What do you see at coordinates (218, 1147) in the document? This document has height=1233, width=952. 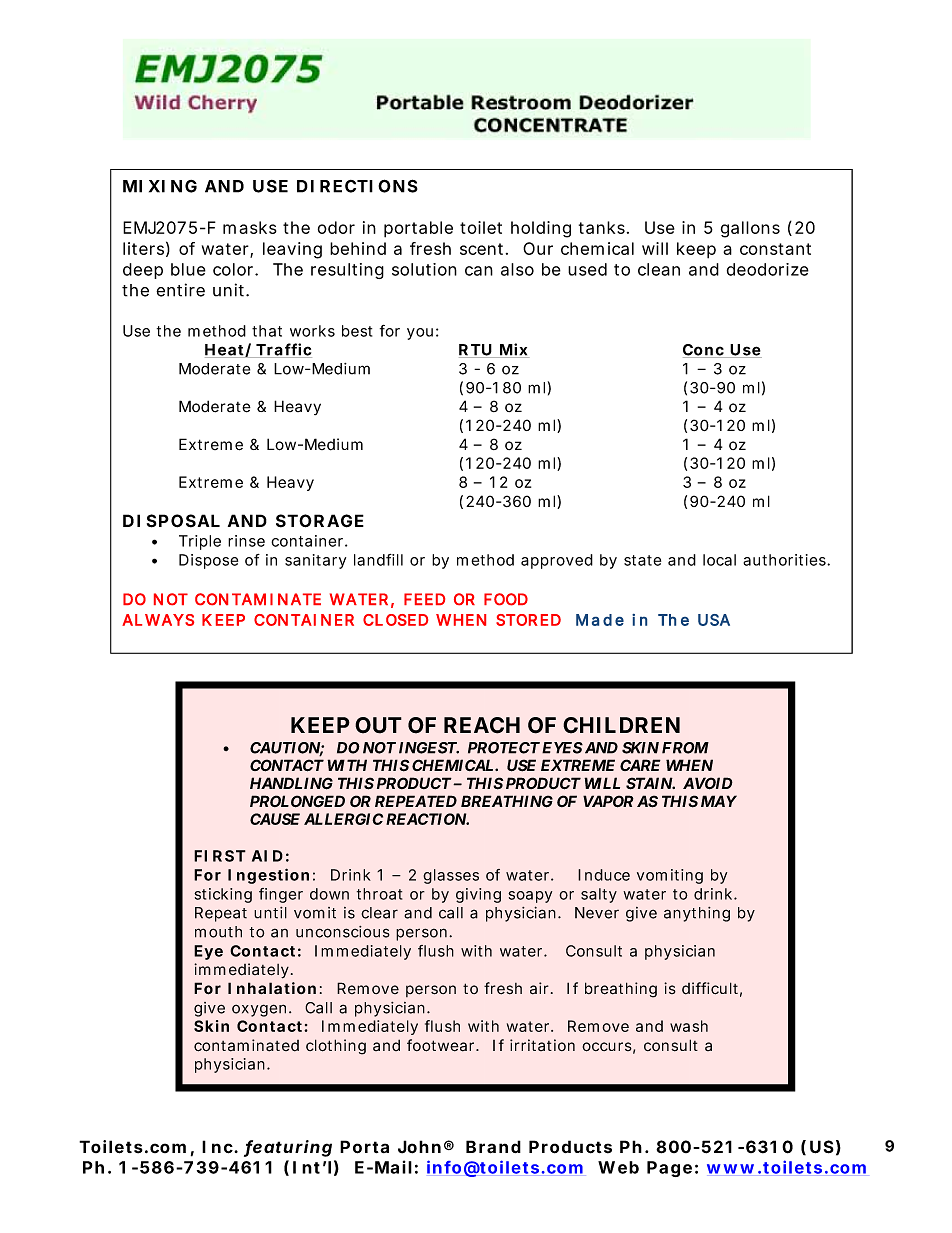 I see `Inc` at bounding box center [218, 1147].
